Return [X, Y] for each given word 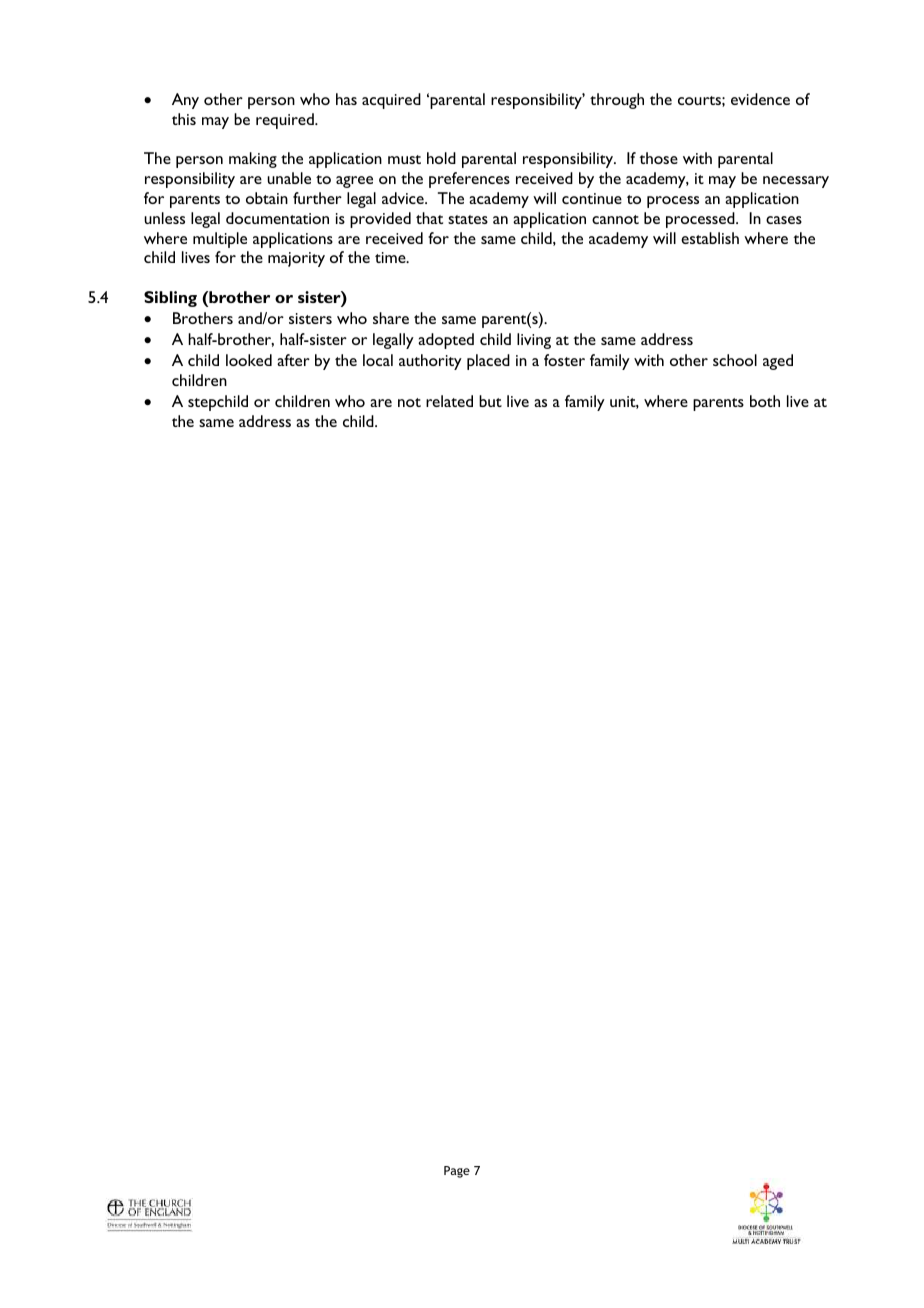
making [253, 160]
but [490, 401]
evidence [760, 99]
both [765, 401]
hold [441, 158]
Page [457, 1172]
